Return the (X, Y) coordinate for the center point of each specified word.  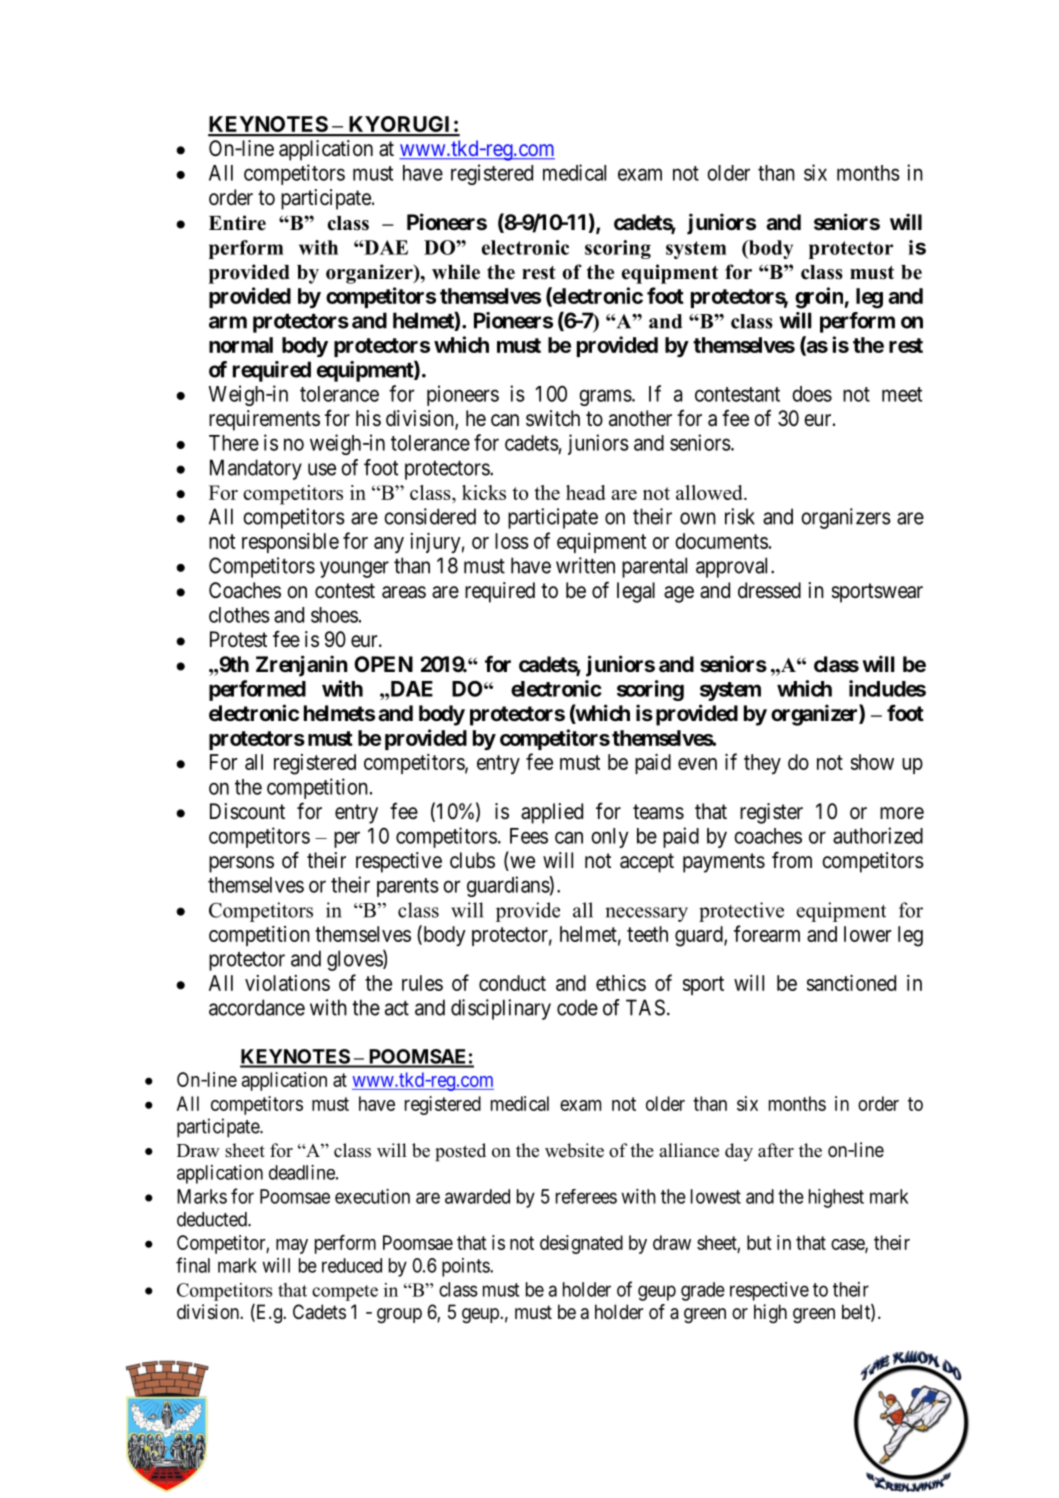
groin (819, 298)
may (292, 1246)
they (762, 764)
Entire (237, 223)
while (456, 272)
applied (552, 813)
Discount (247, 811)
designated (581, 1244)
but (759, 1242)
